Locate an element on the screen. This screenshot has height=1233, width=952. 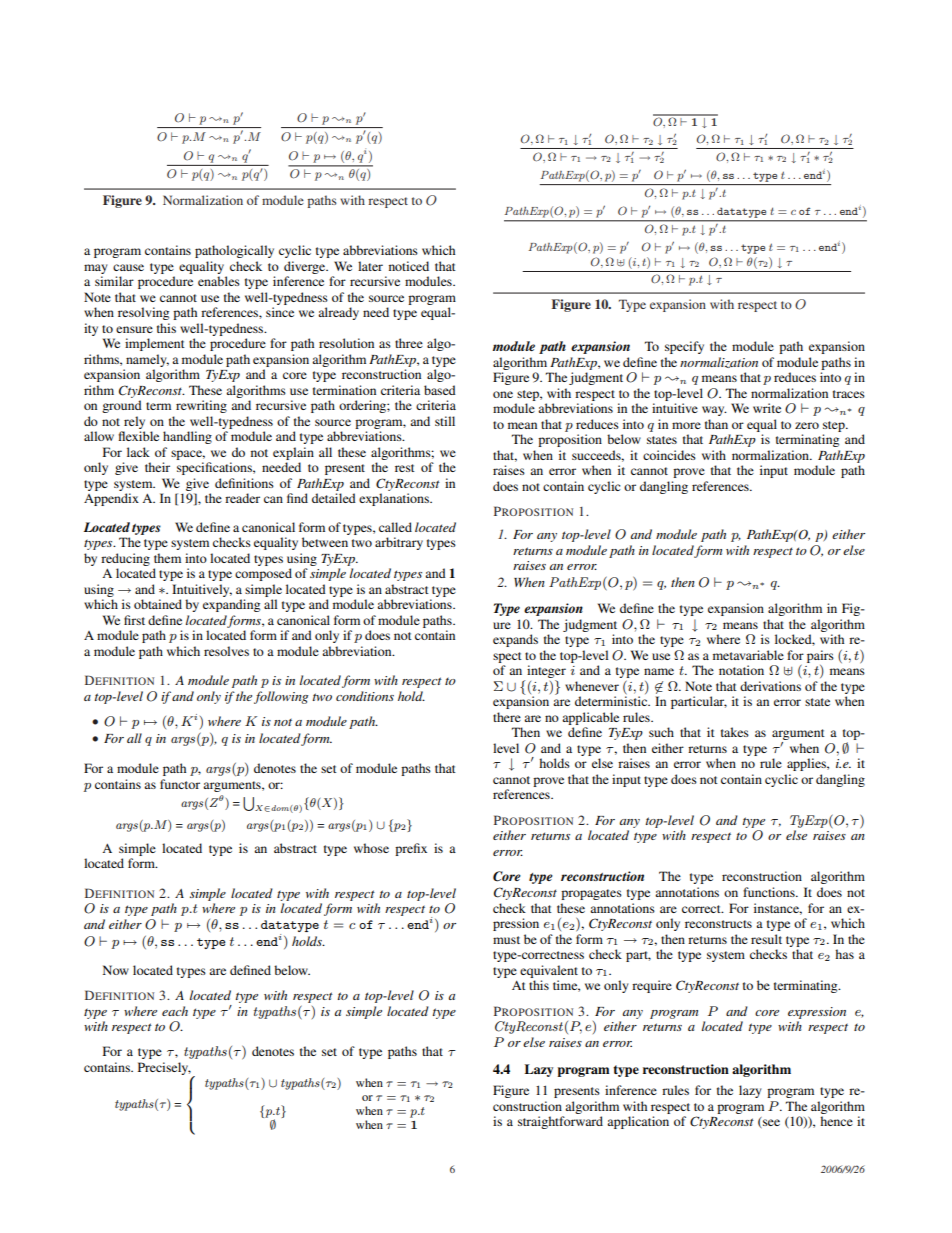
noticed is located at coordinates (409, 266).
